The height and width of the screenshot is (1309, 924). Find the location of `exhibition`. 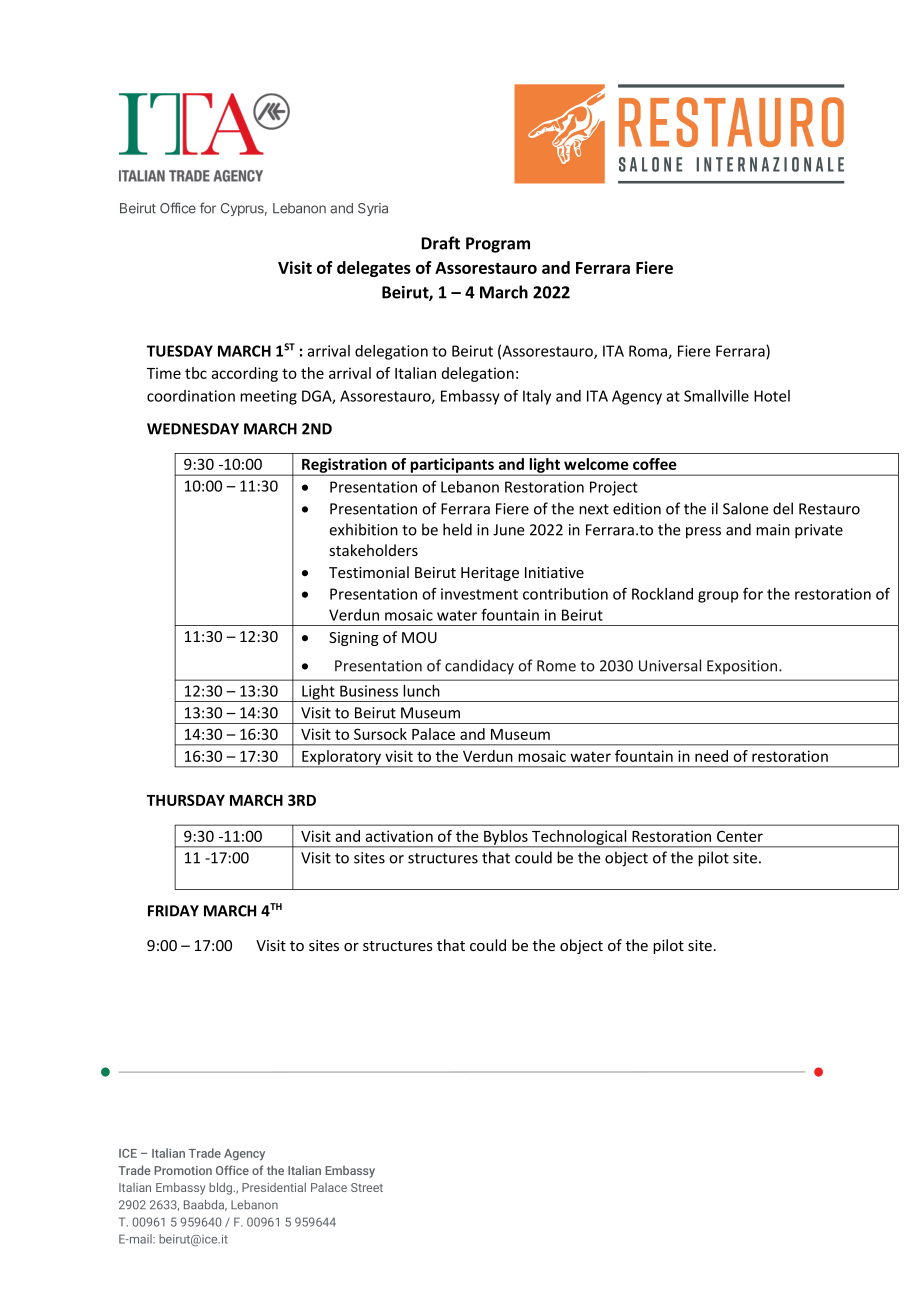

exhibition is located at coordinates (363, 529).
